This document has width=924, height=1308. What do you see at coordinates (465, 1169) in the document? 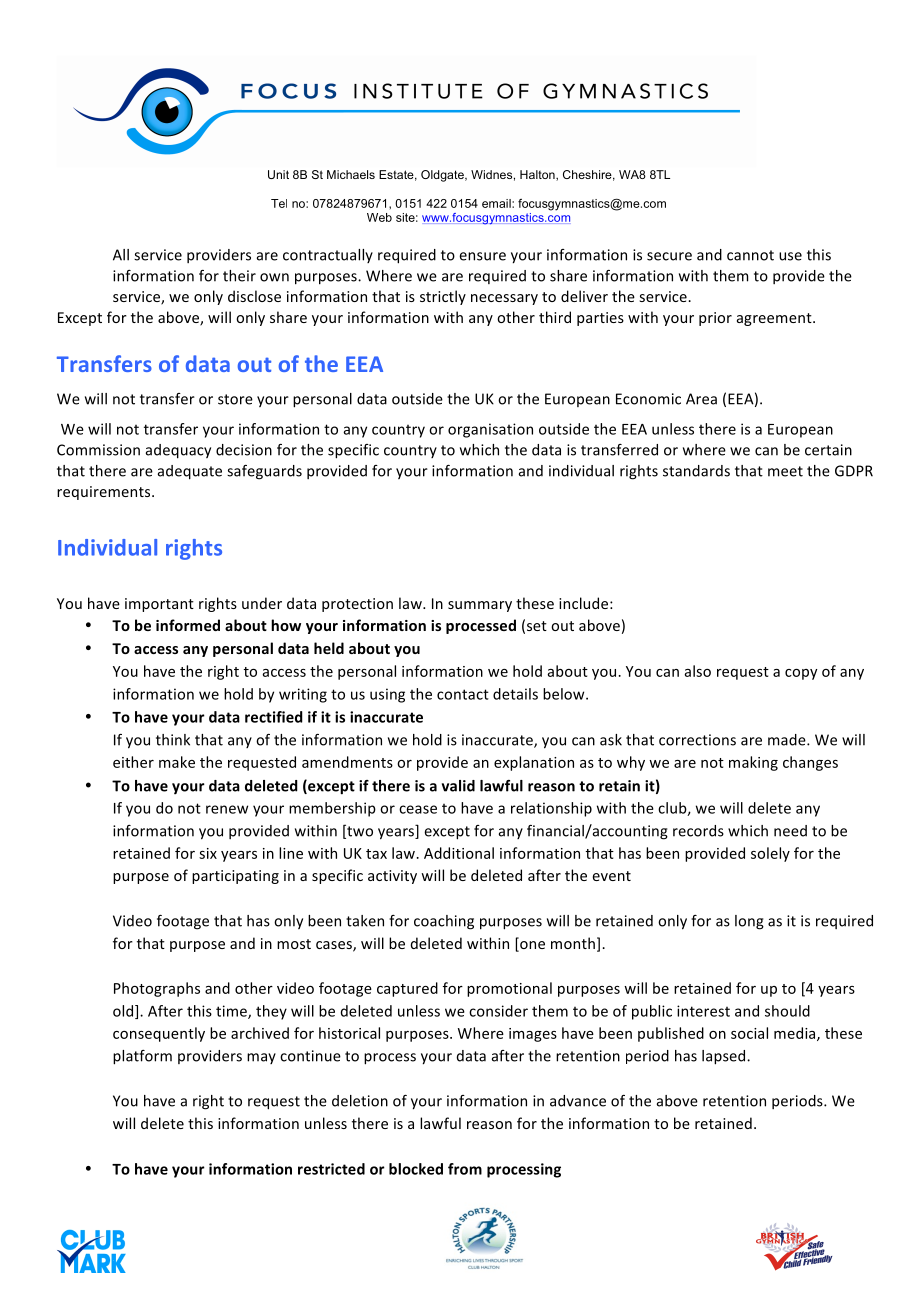
I see `from` at bounding box center [465, 1169].
